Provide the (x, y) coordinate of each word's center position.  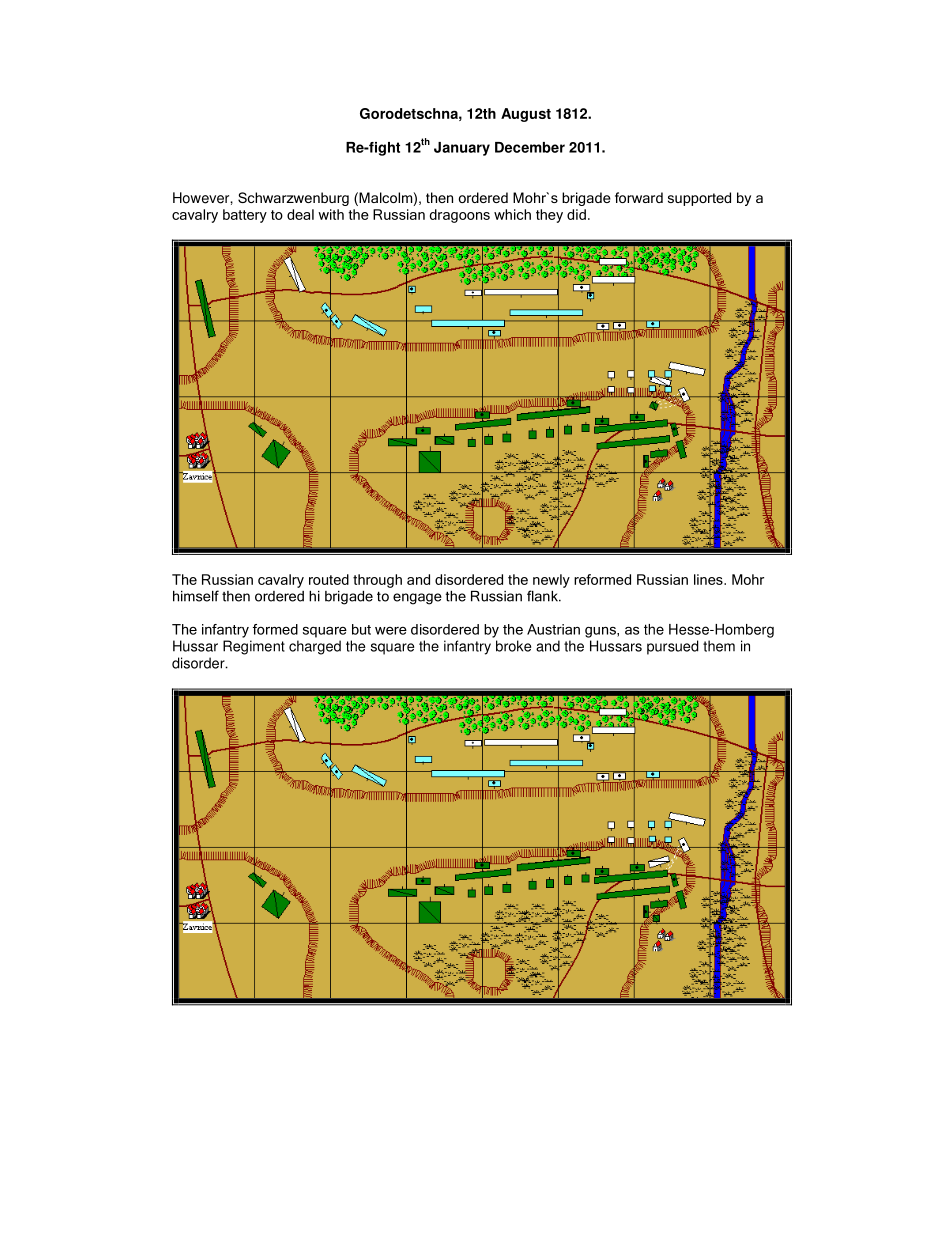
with (331, 214)
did (576, 214)
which (512, 214)
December (530, 147)
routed (329, 579)
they (549, 216)
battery (245, 216)
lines (709, 579)
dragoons (460, 216)
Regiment (254, 647)
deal (300, 214)
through (377, 581)
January (462, 149)
